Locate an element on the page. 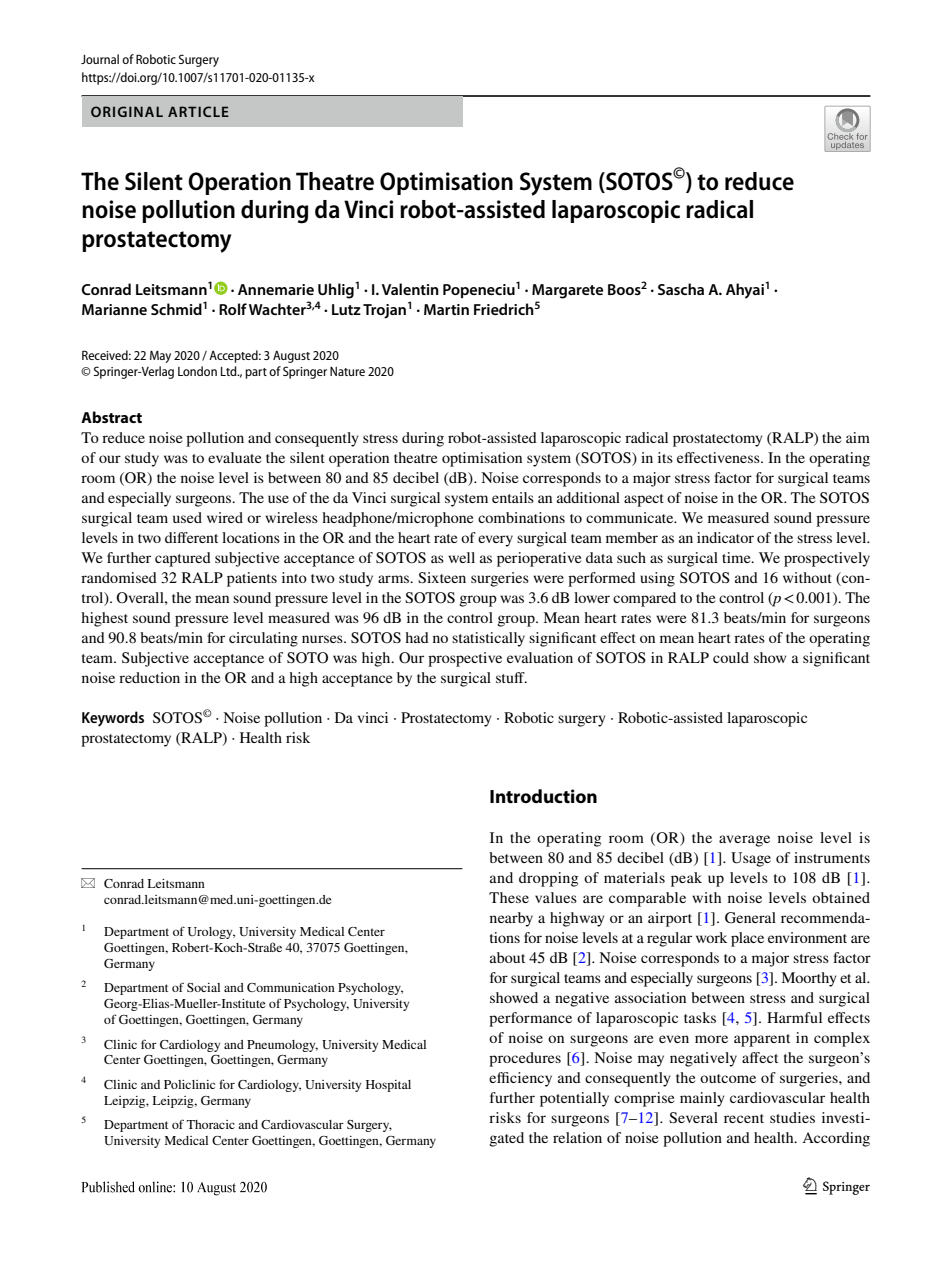  Sascha is located at coordinates (681, 289).
